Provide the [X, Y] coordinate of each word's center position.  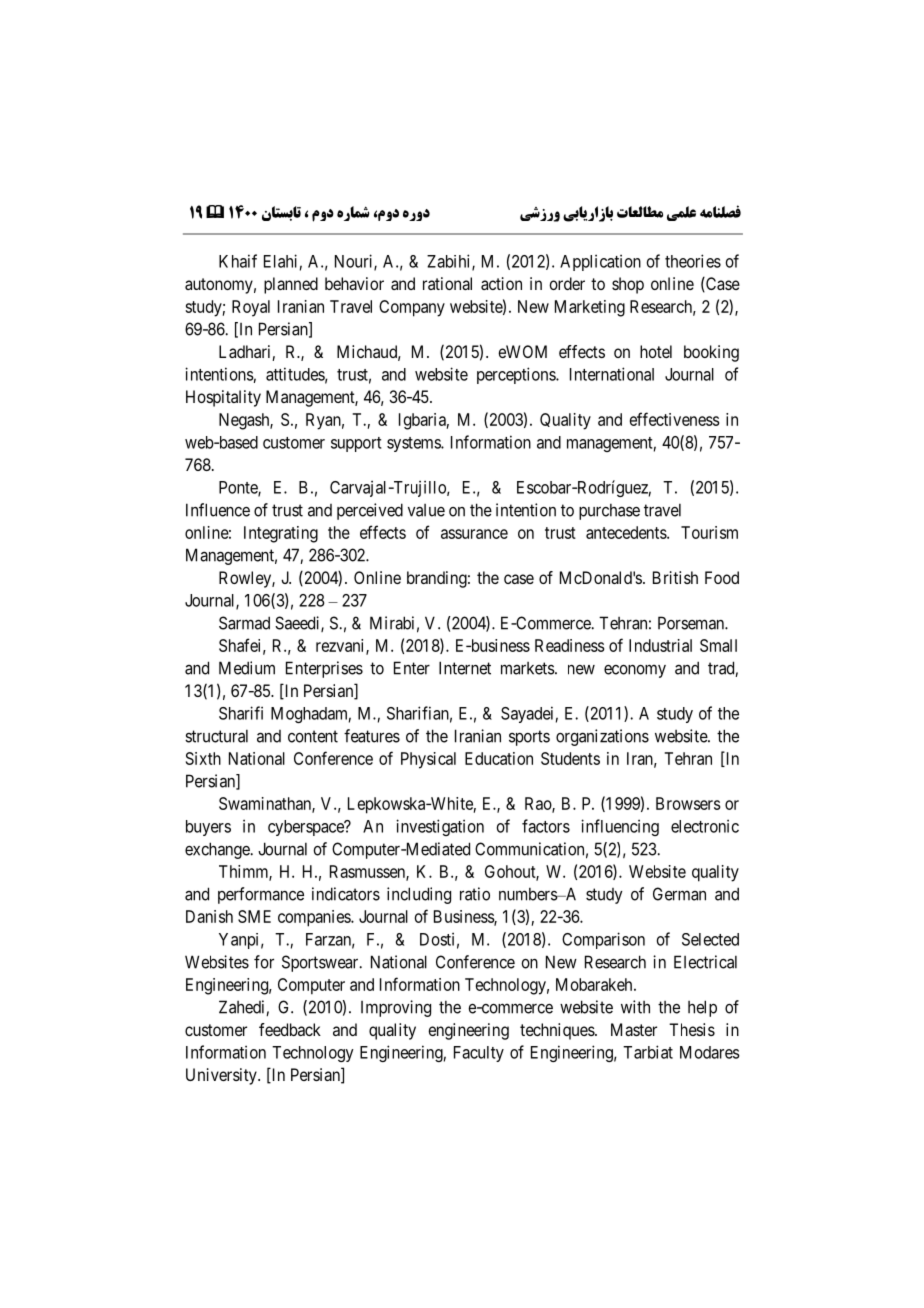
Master [634, 1029]
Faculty [479, 1054]
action [501, 283]
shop [628, 285]
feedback [290, 1029]
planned [291, 285]
